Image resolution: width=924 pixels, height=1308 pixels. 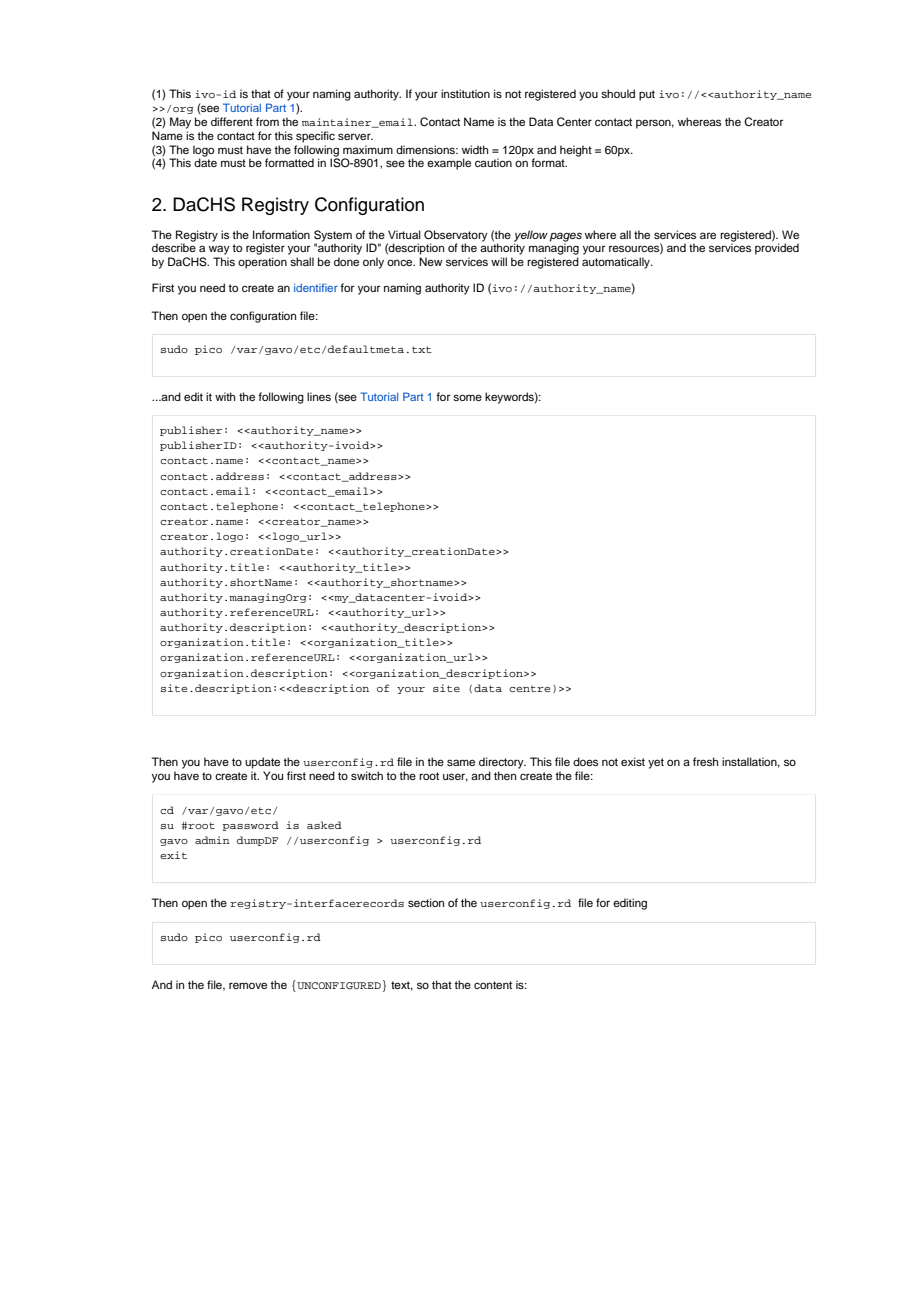 What do you see at coordinates (225, 396) in the page?
I see `with` at bounding box center [225, 396].
